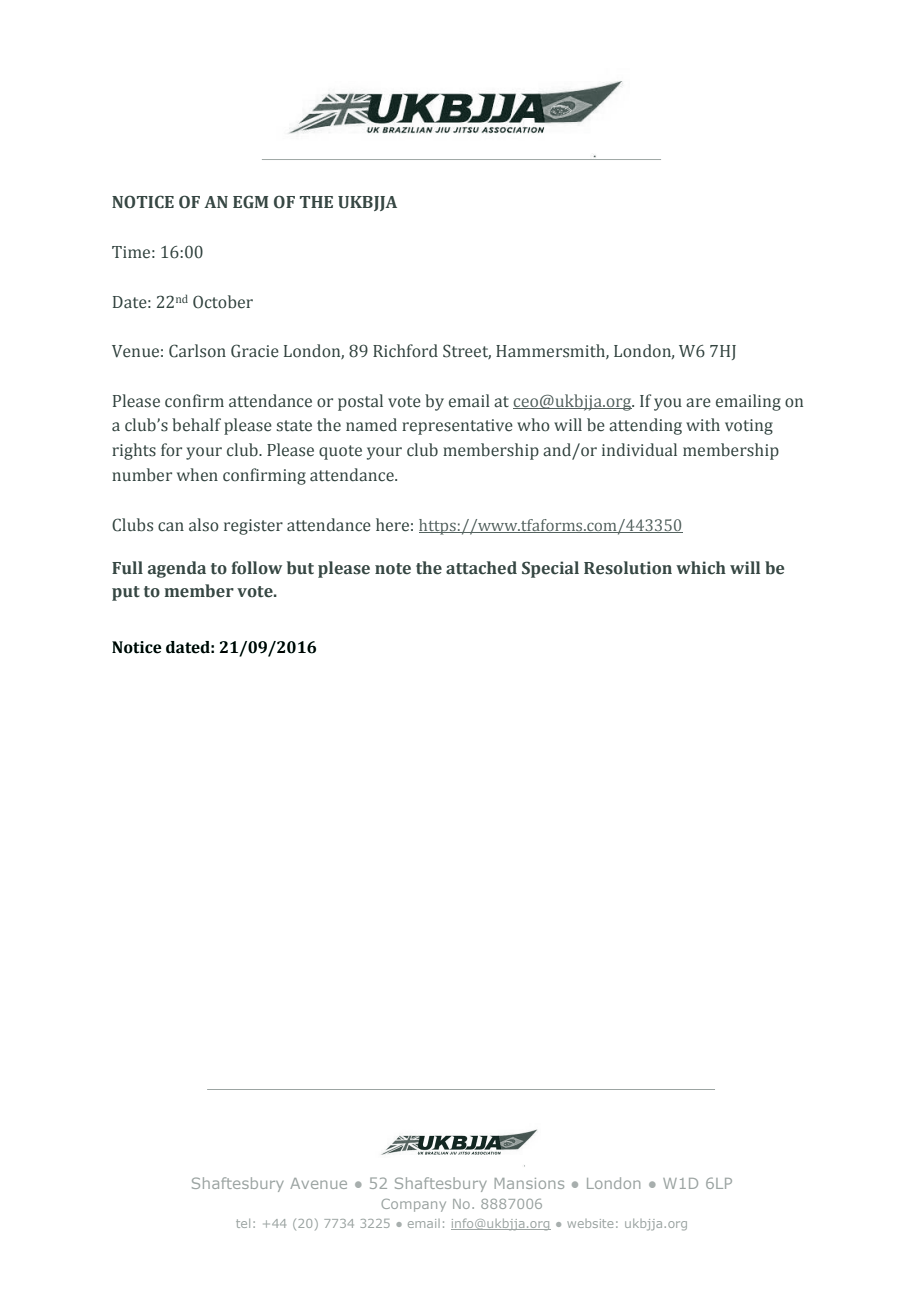  Describe the element at coordinates (529, 1183) in the document. I see `Mansions` at that location.
